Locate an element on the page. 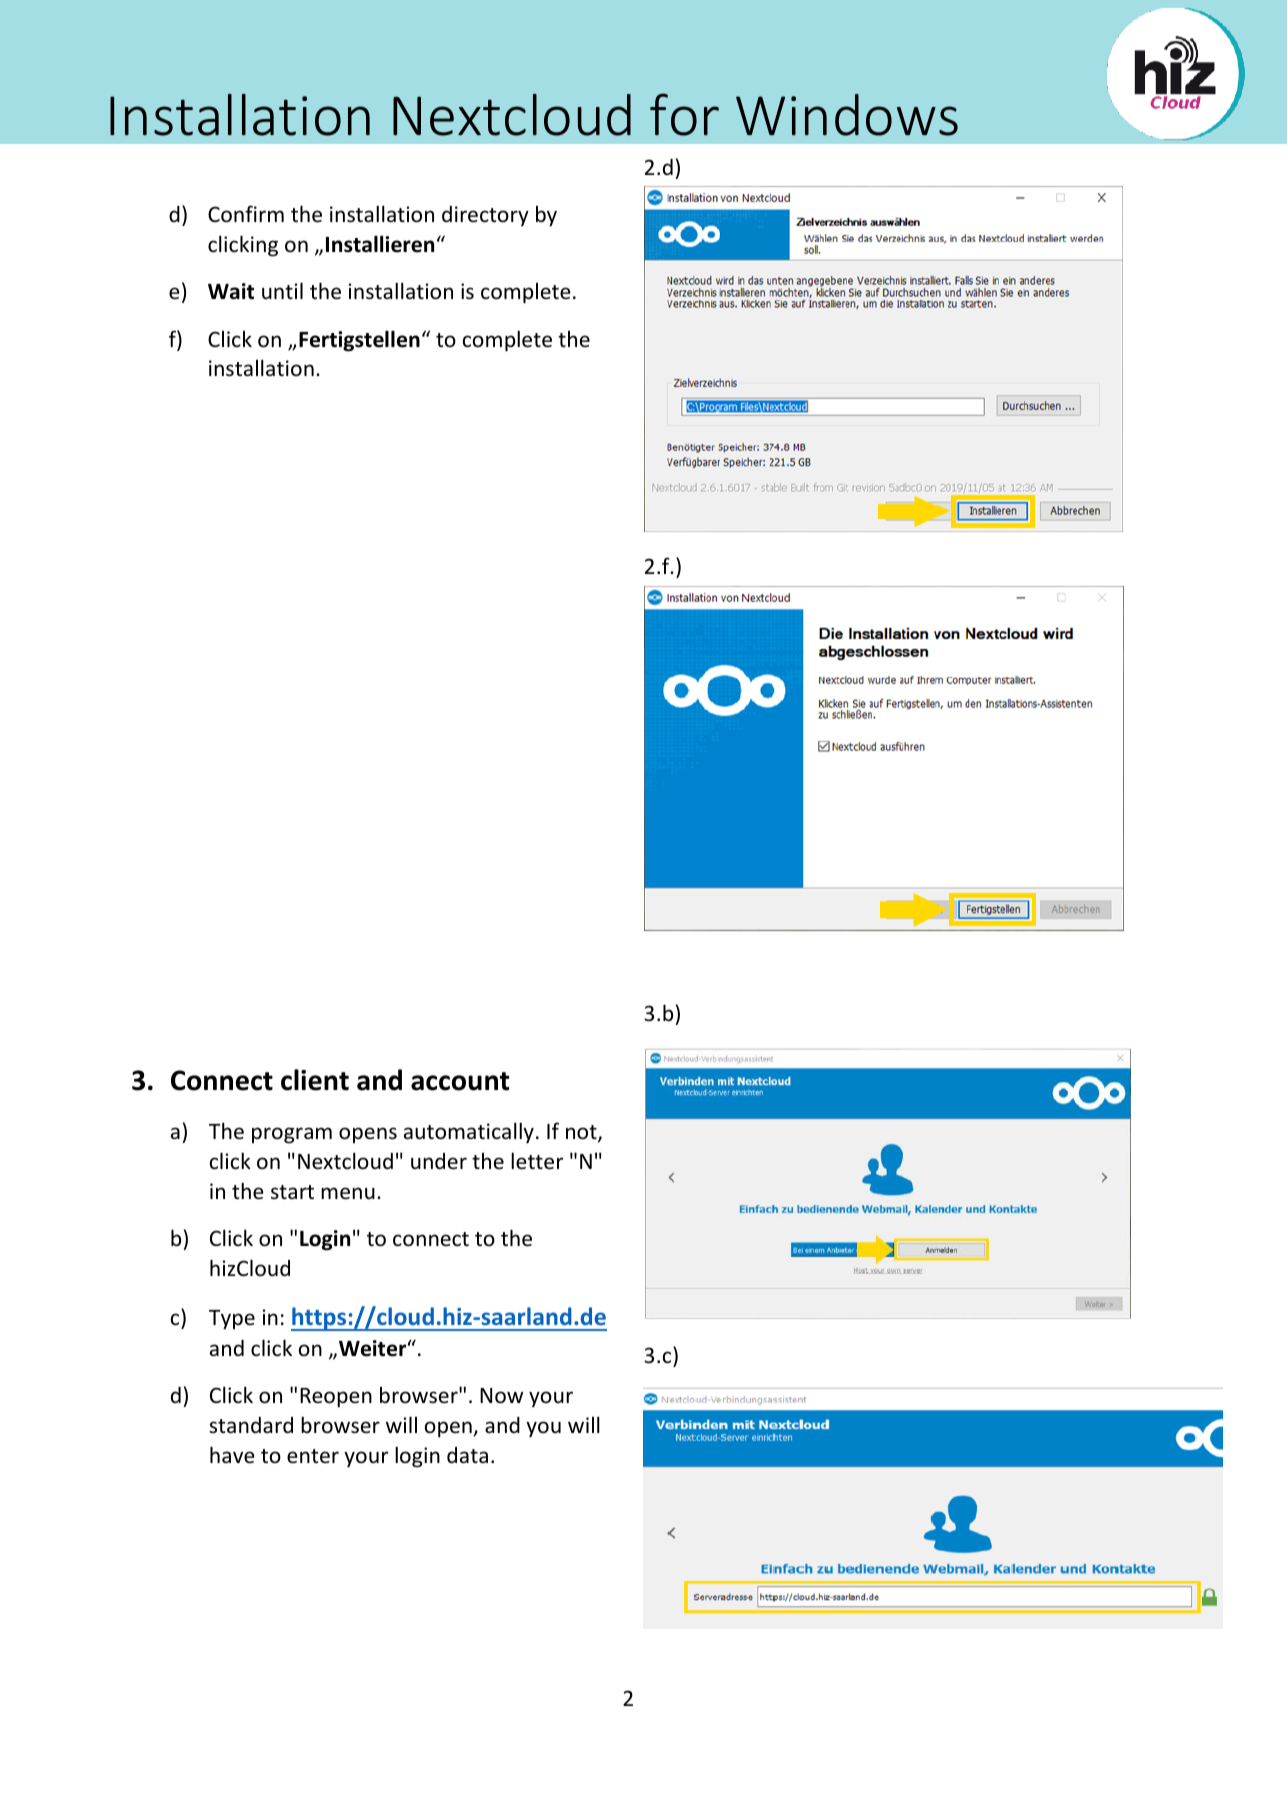 The image size is (1287, 1820). letter is located at coordinates (537, 1161).
